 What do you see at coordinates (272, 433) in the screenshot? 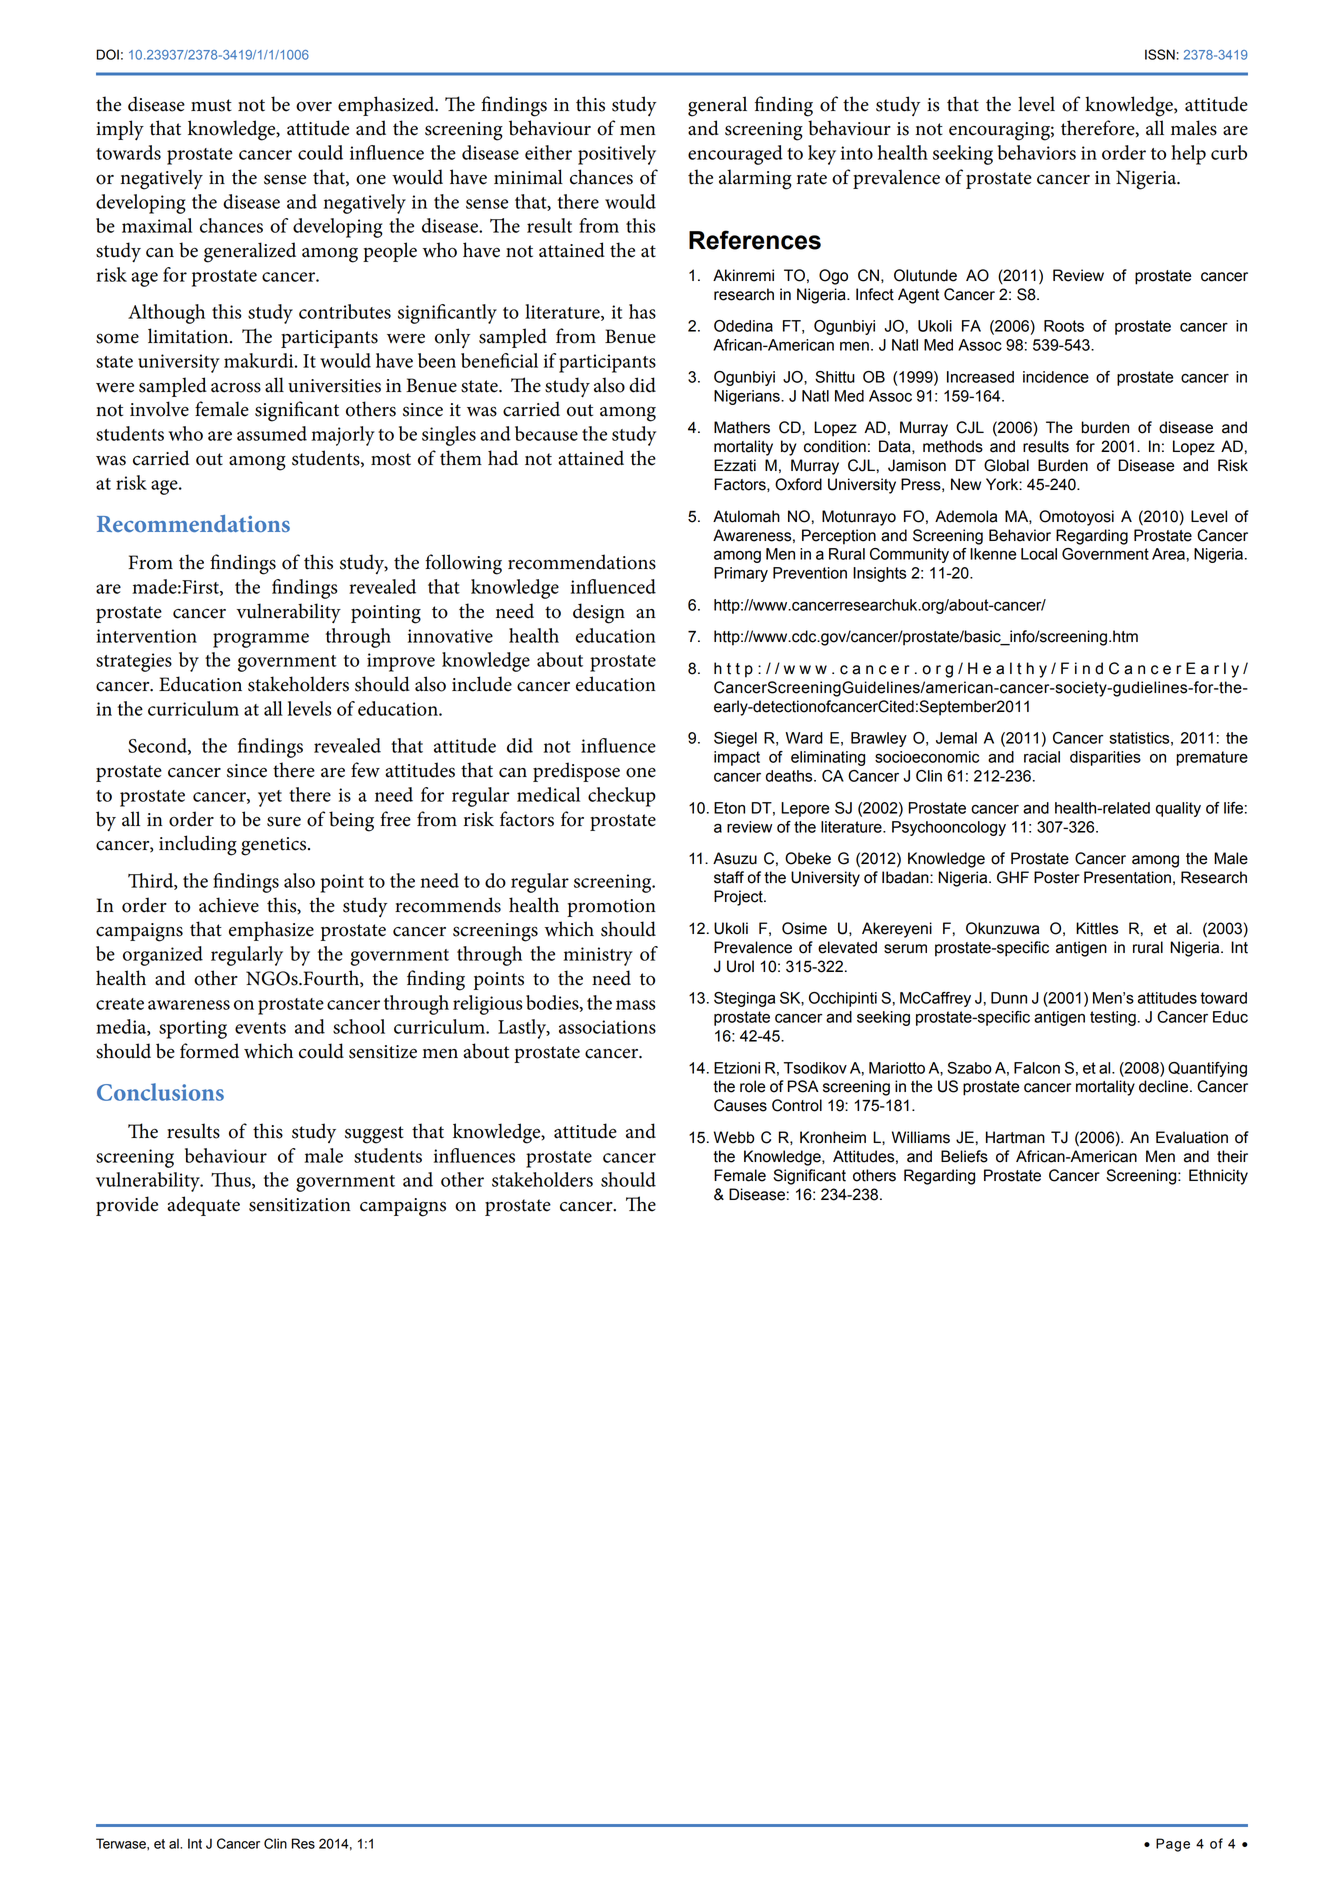
I see `assumed` at bounding box center [272, 433].
